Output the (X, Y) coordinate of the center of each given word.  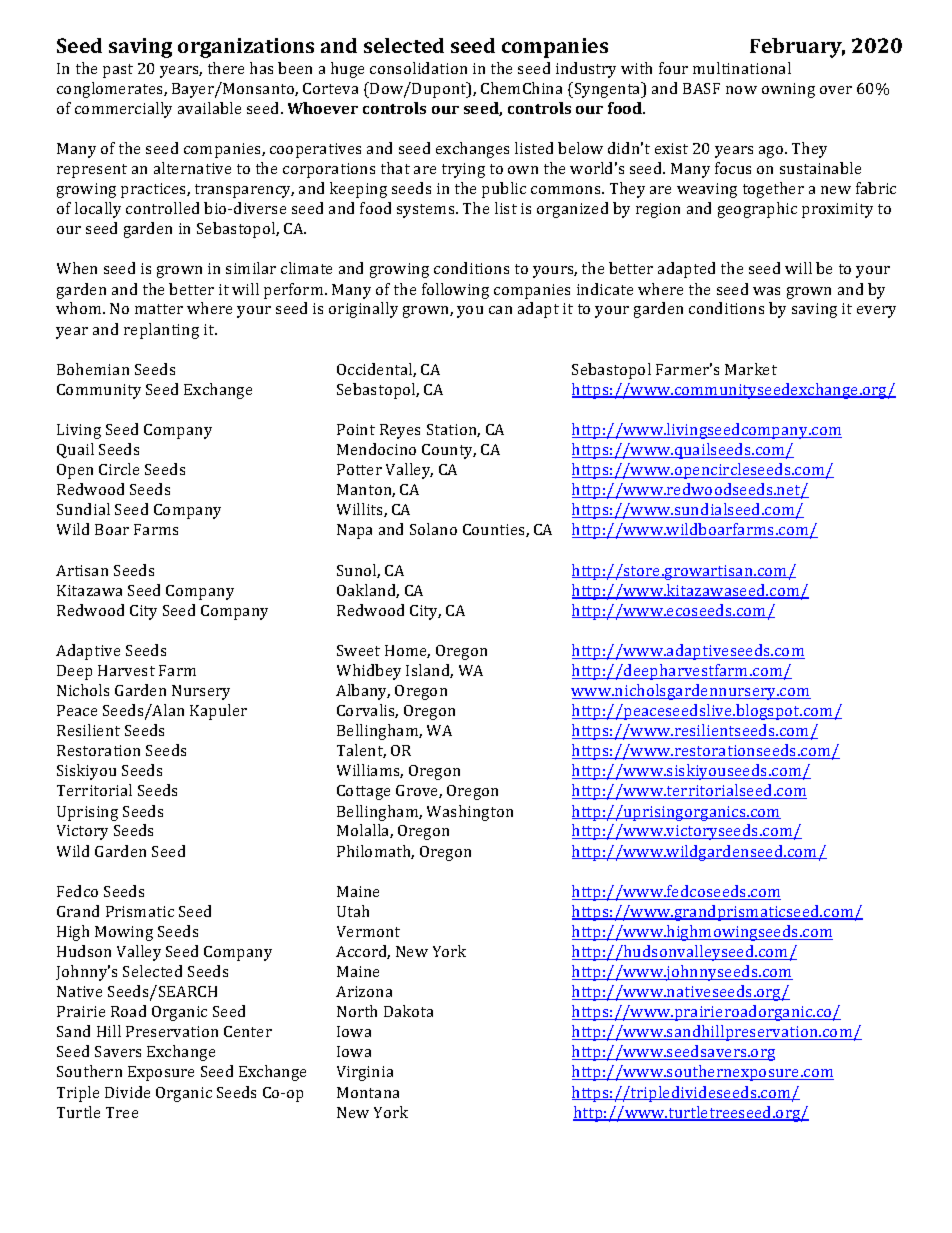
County (449, 451)
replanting (161, 331)
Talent (361, 751)
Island (429, 671)
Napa (354, 531)
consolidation (418, 68)
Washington (470, 813)
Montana (368, 1092)
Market (751, 369)
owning (788, 90)
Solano (433, 529)
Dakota (408, 1011)
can (500, 310)
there (226, 68)
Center (248, 1031)
